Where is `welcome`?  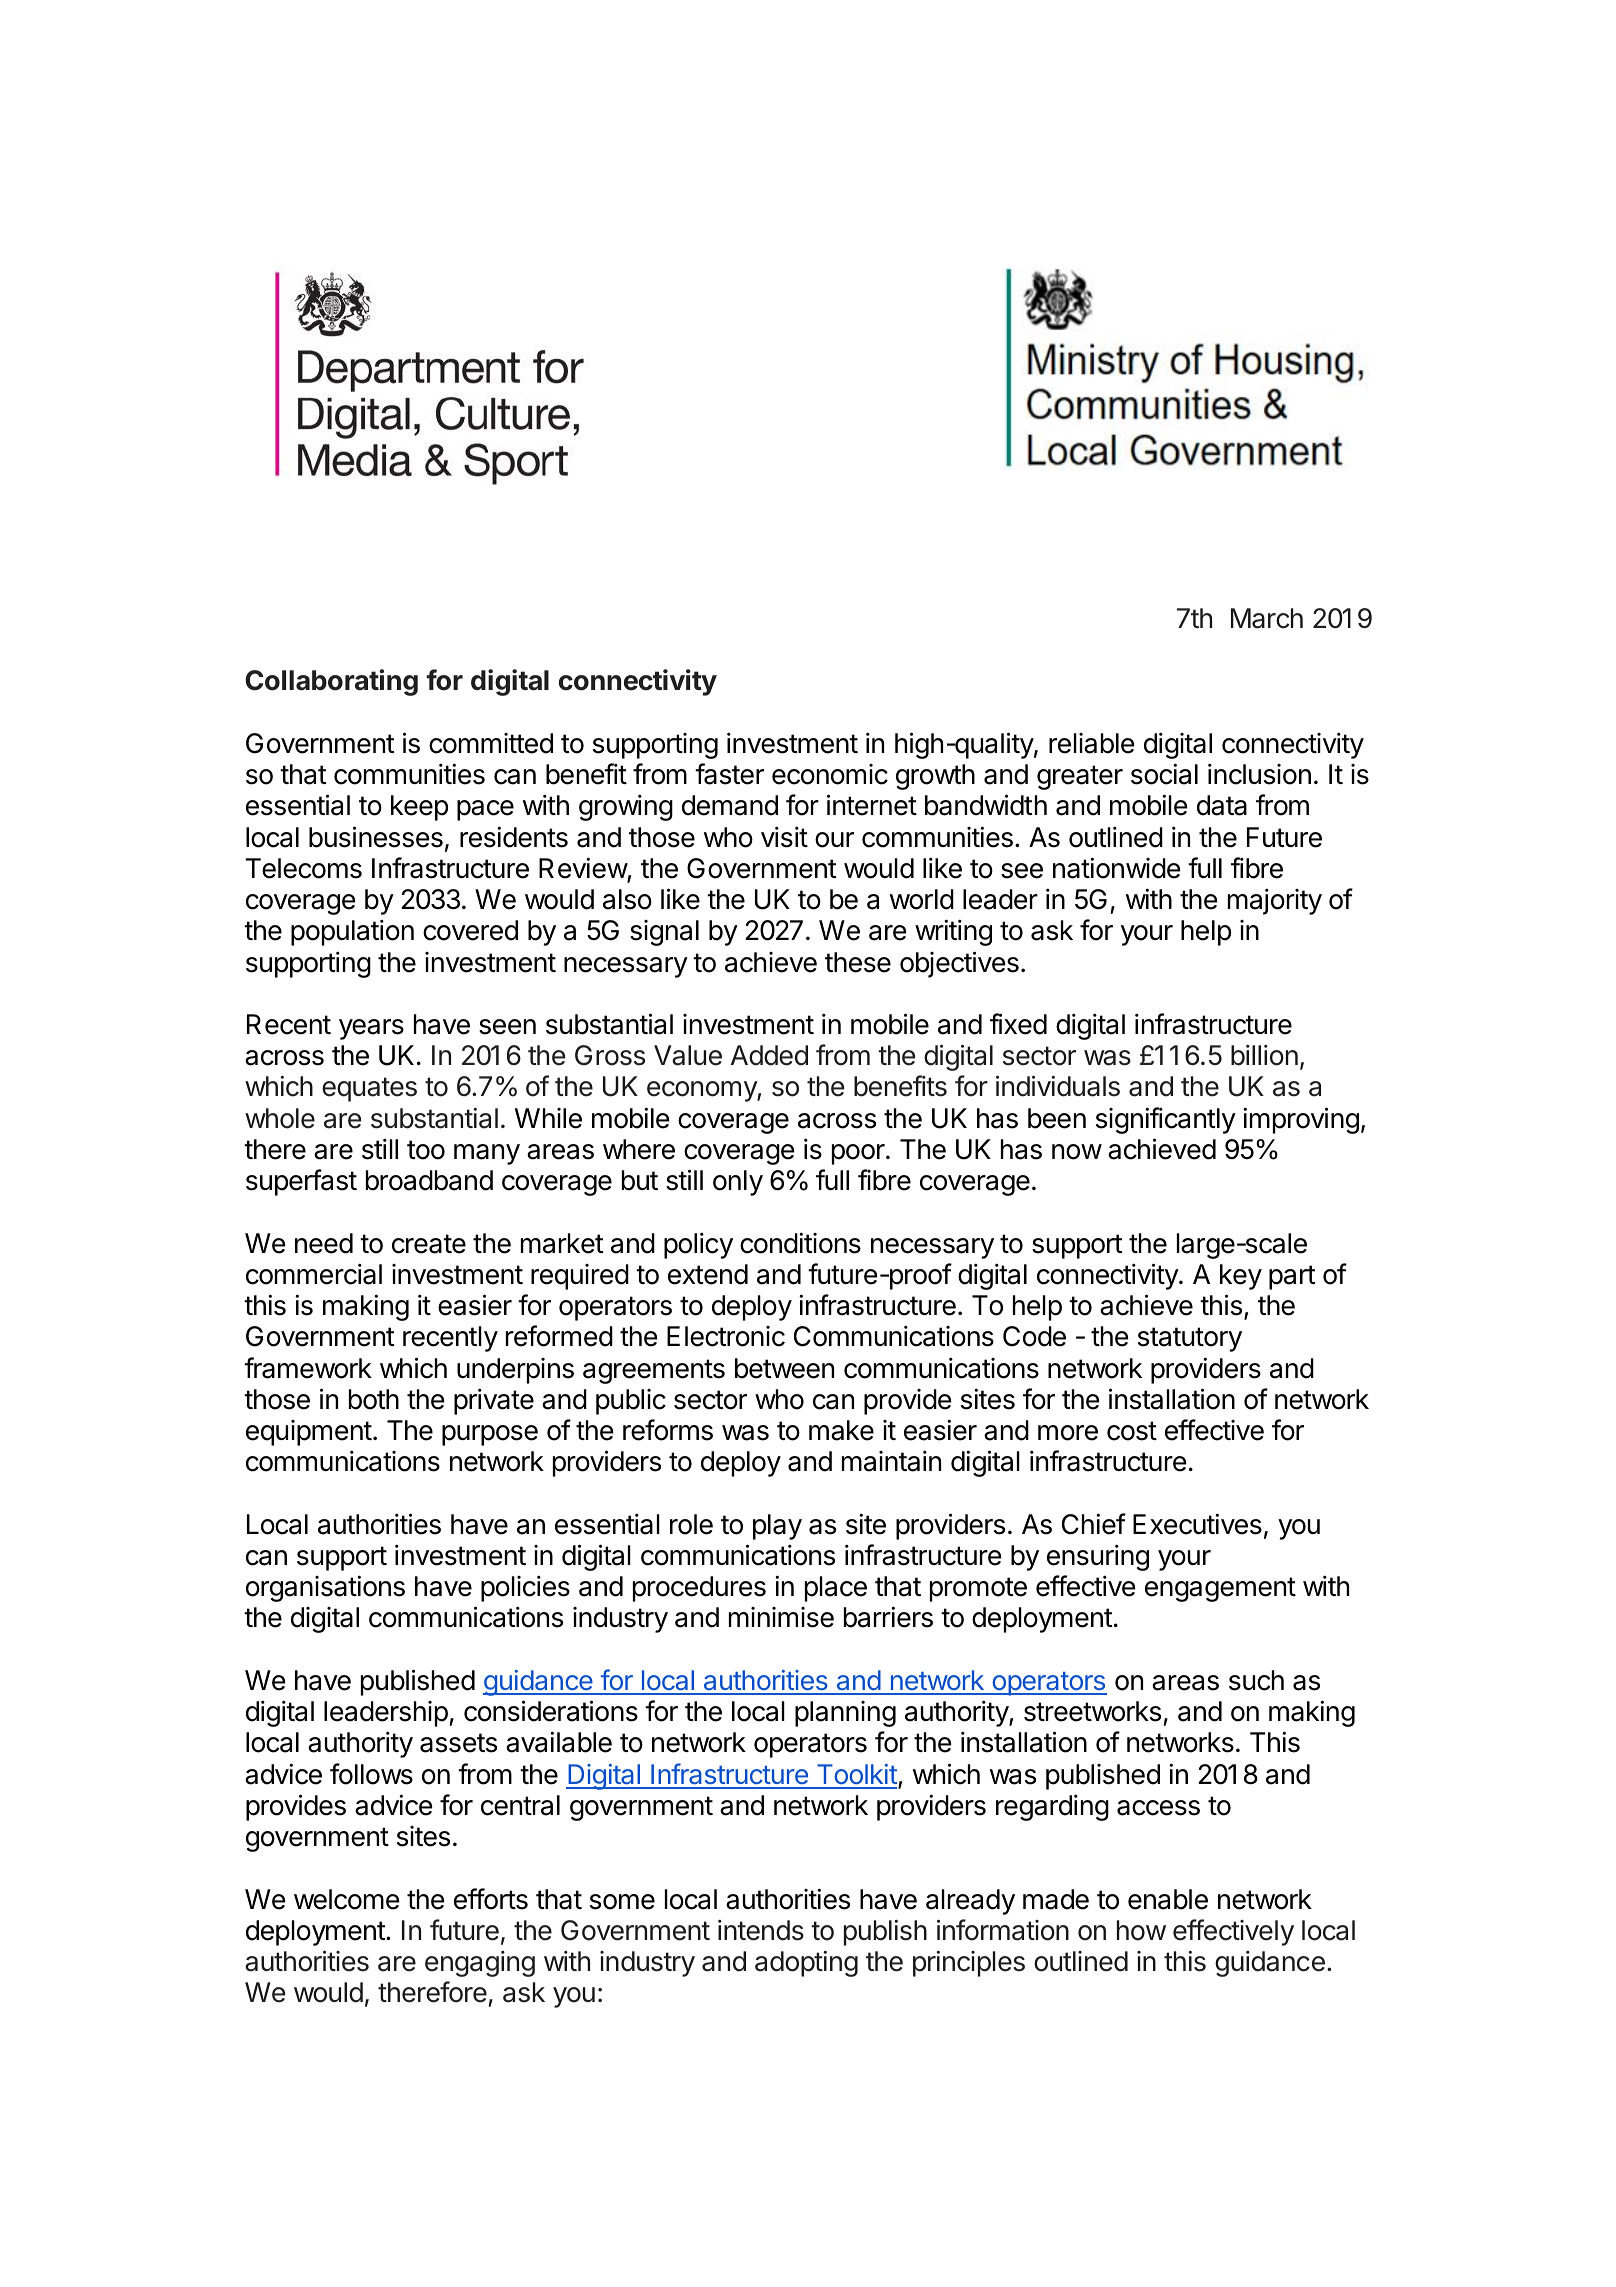
welcome is located at coordinates (347, 1899).
